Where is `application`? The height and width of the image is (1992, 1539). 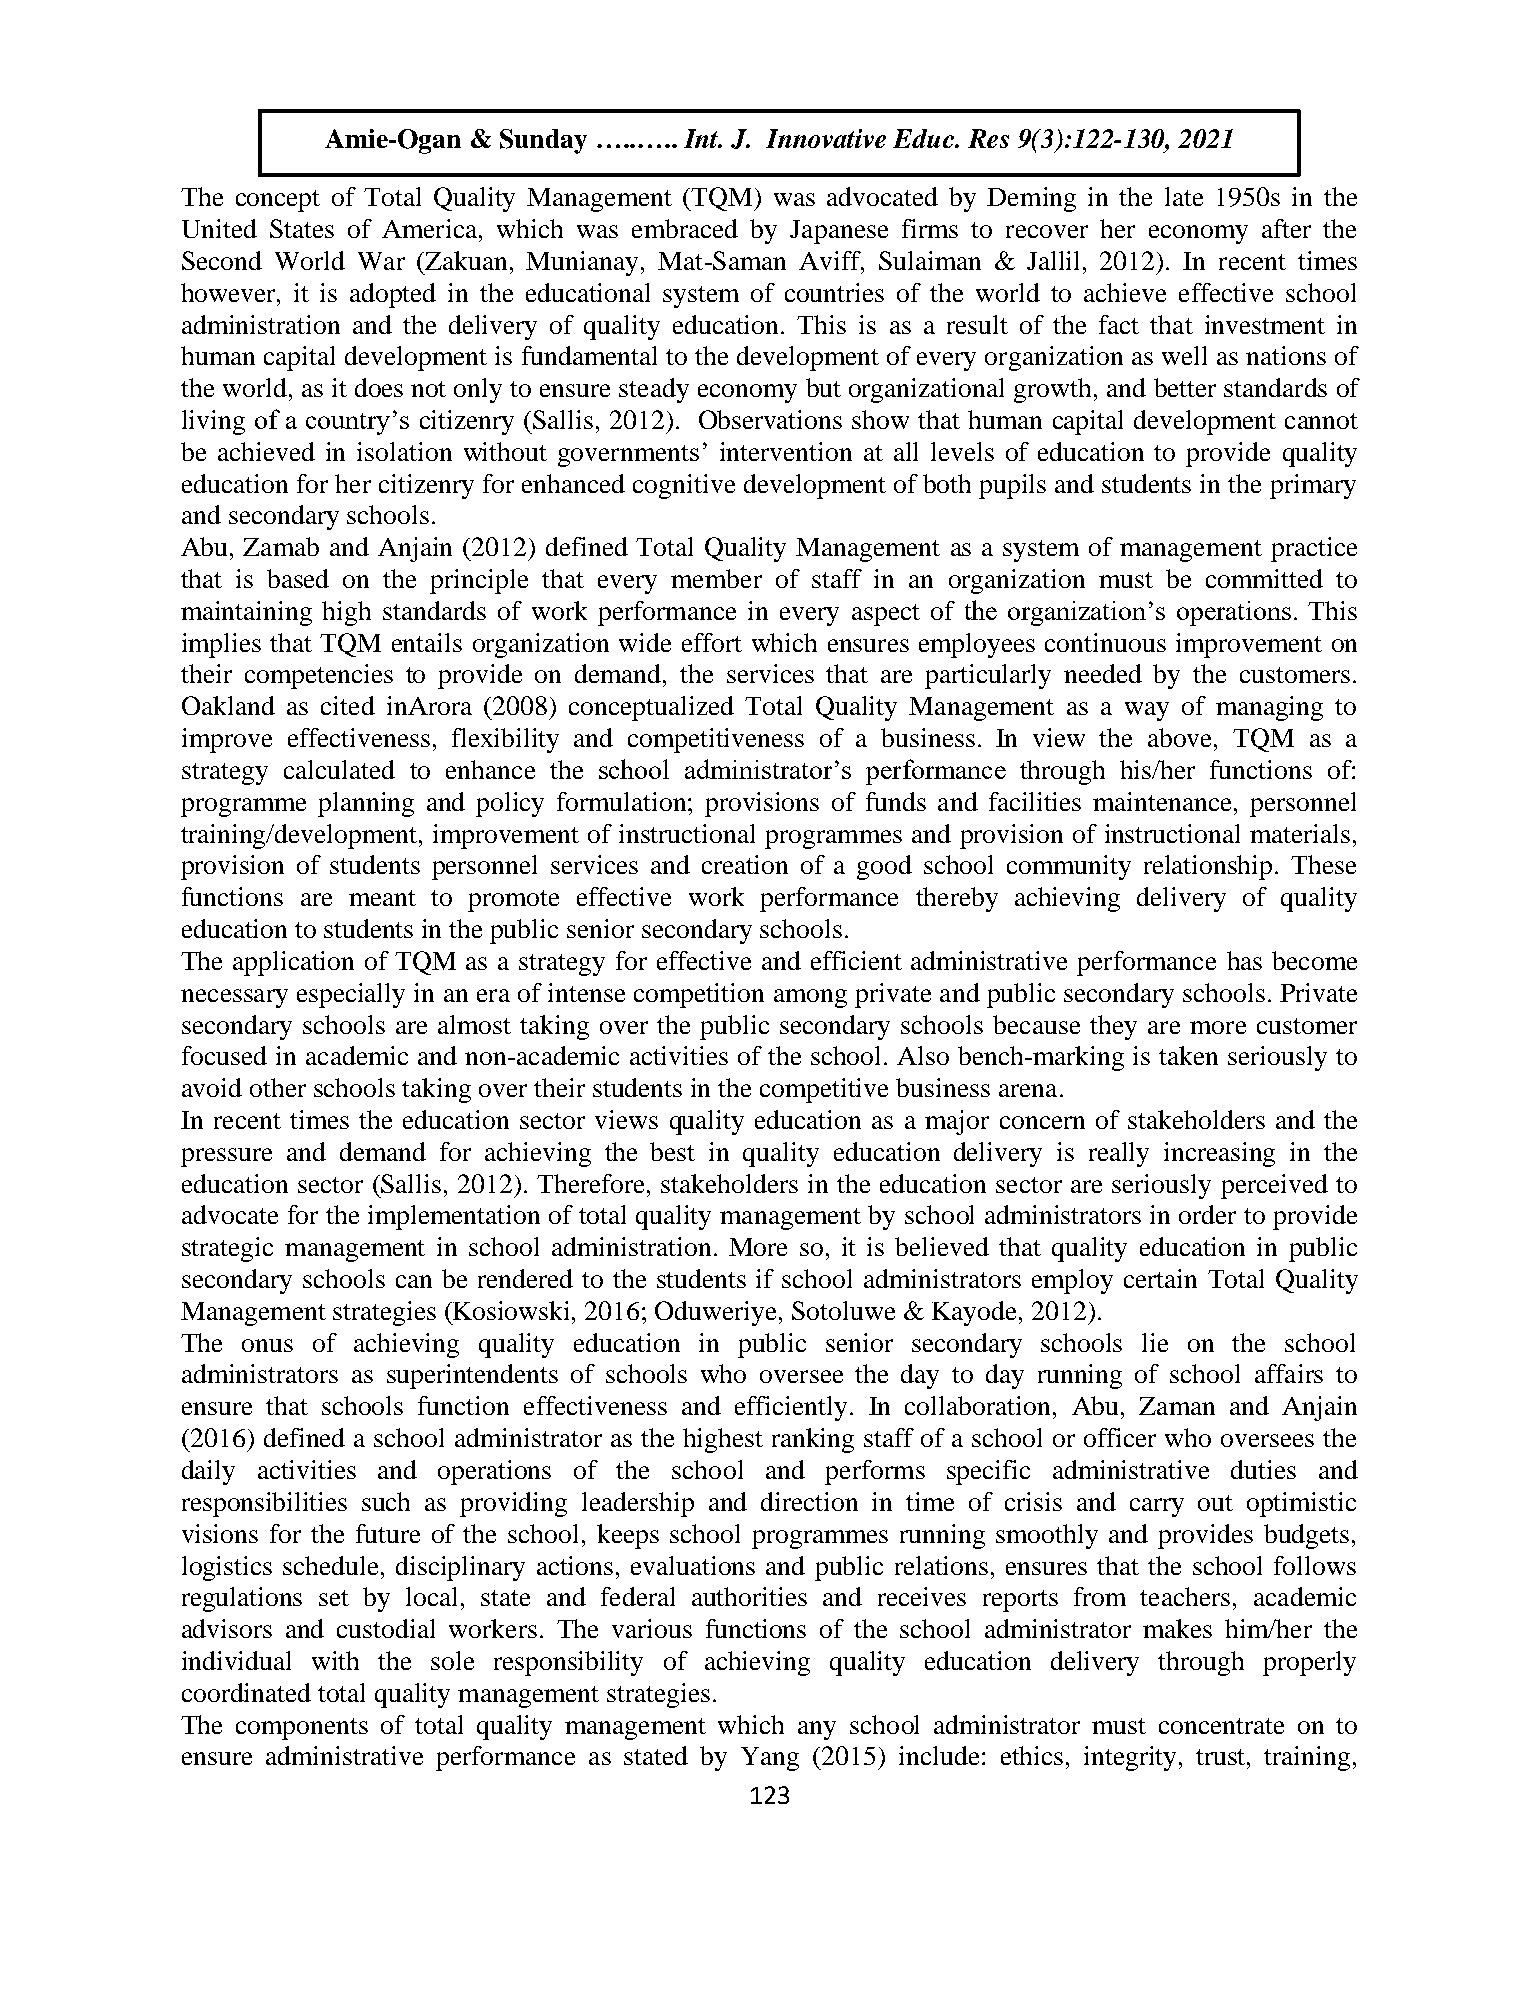 application is located at coordinates (293, 963).
